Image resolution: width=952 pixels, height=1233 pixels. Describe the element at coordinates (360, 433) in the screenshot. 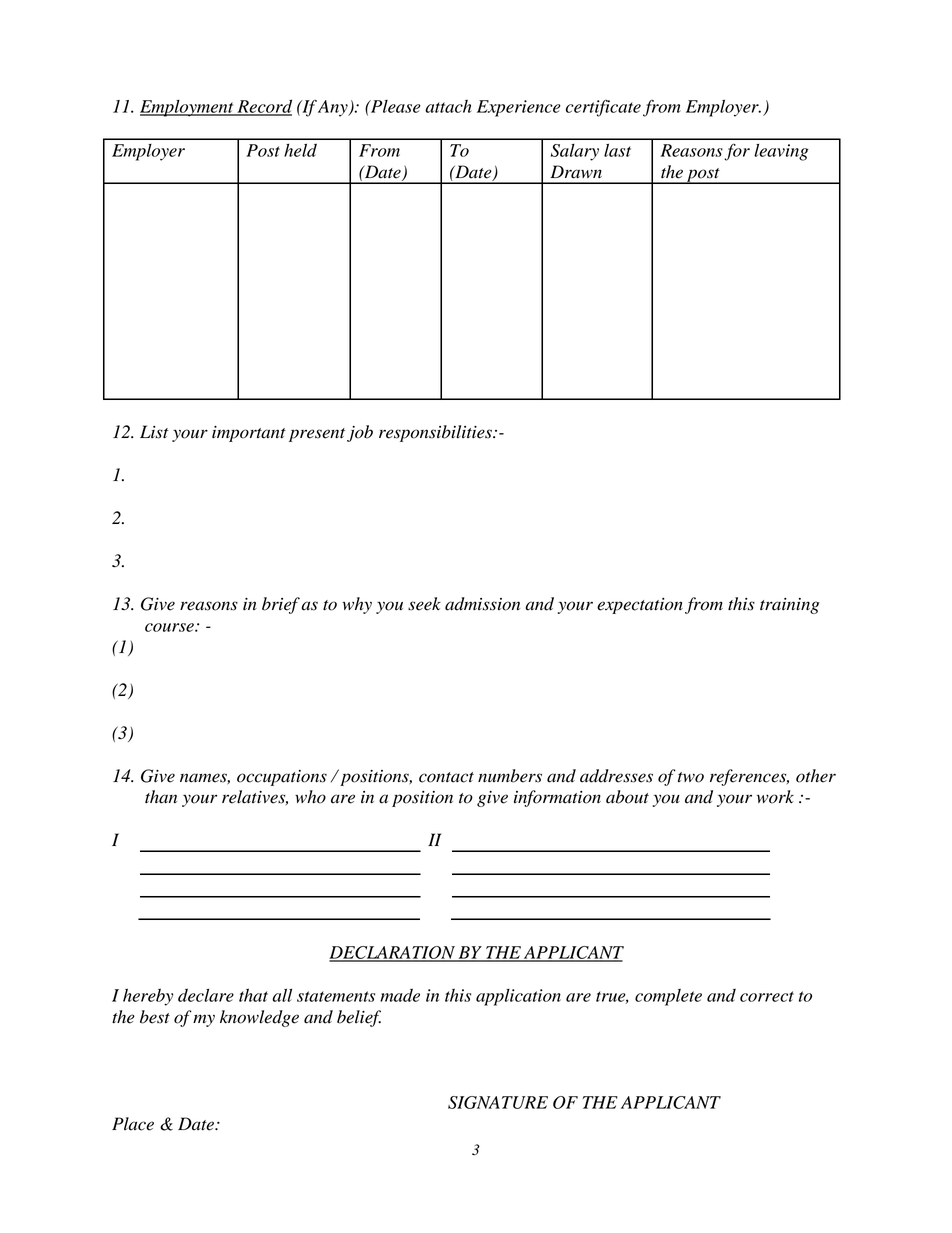

I see `job` at that location.
